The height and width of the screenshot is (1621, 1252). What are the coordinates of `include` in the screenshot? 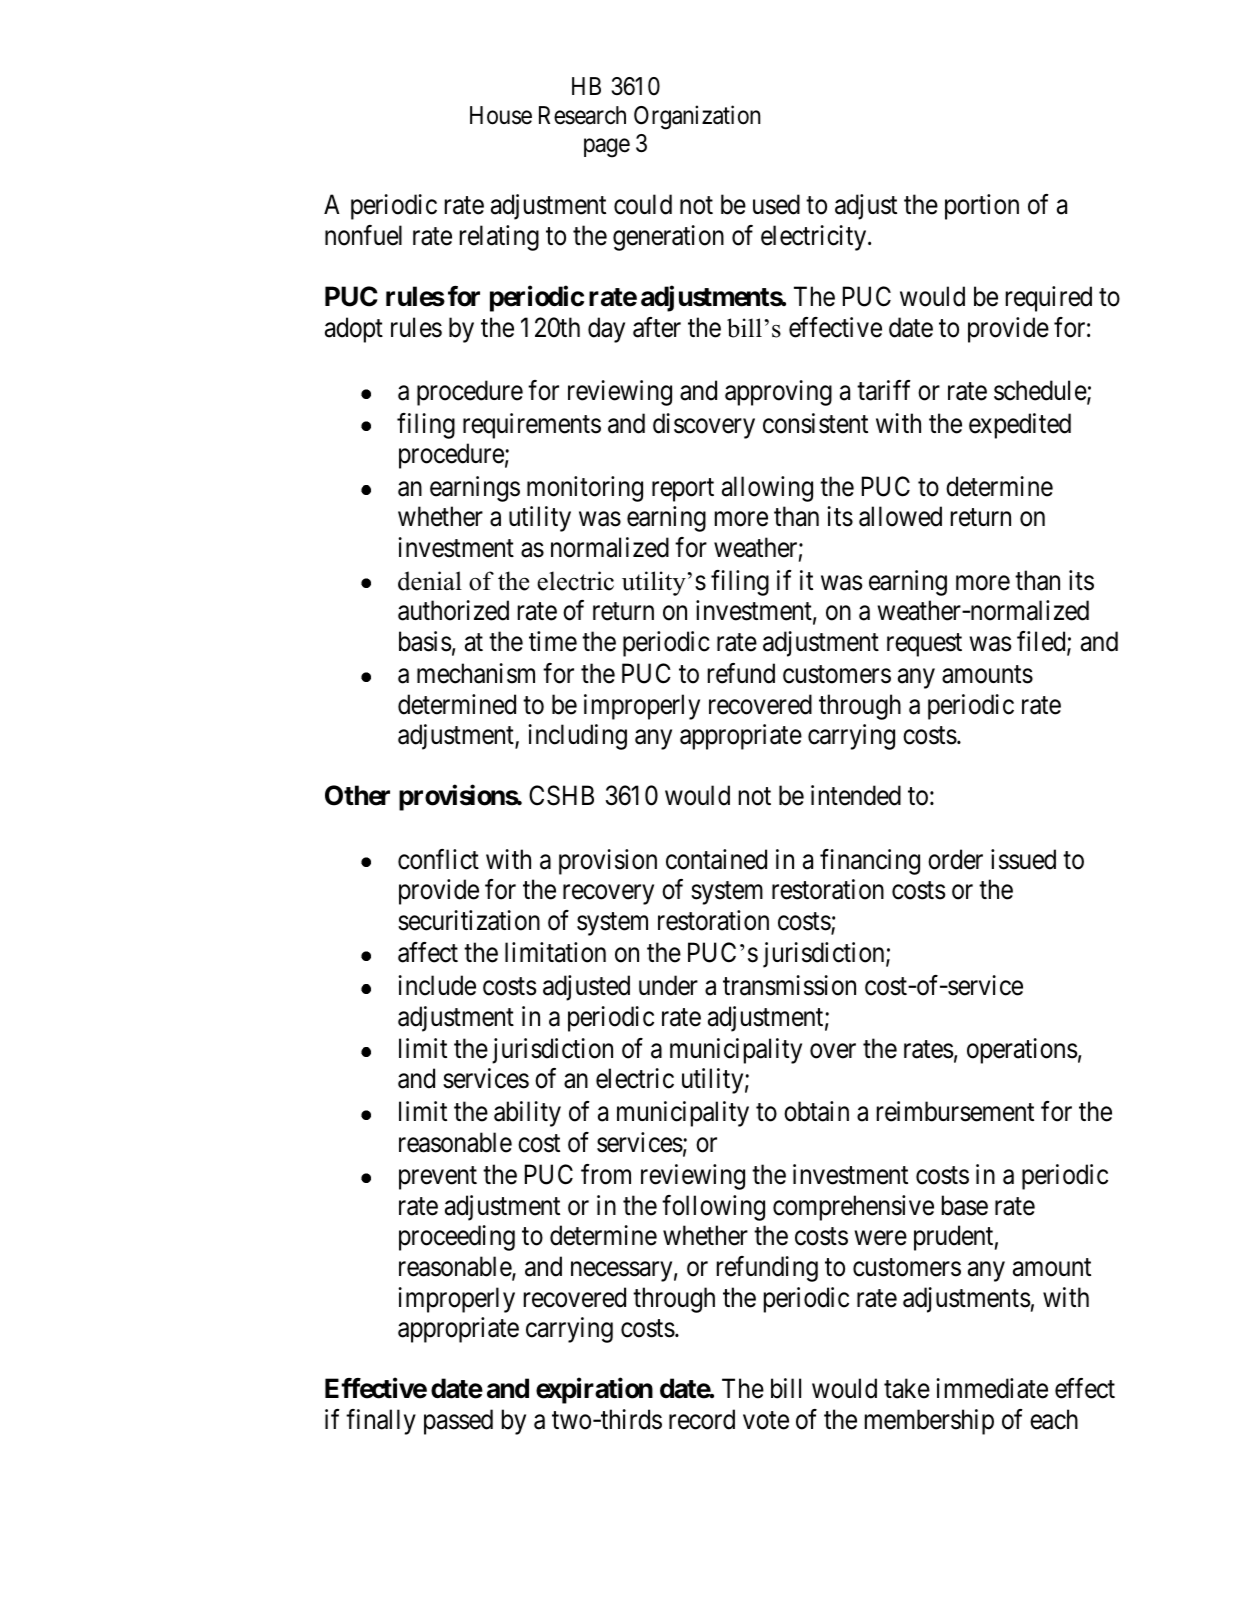 It's located at (437, 985).
